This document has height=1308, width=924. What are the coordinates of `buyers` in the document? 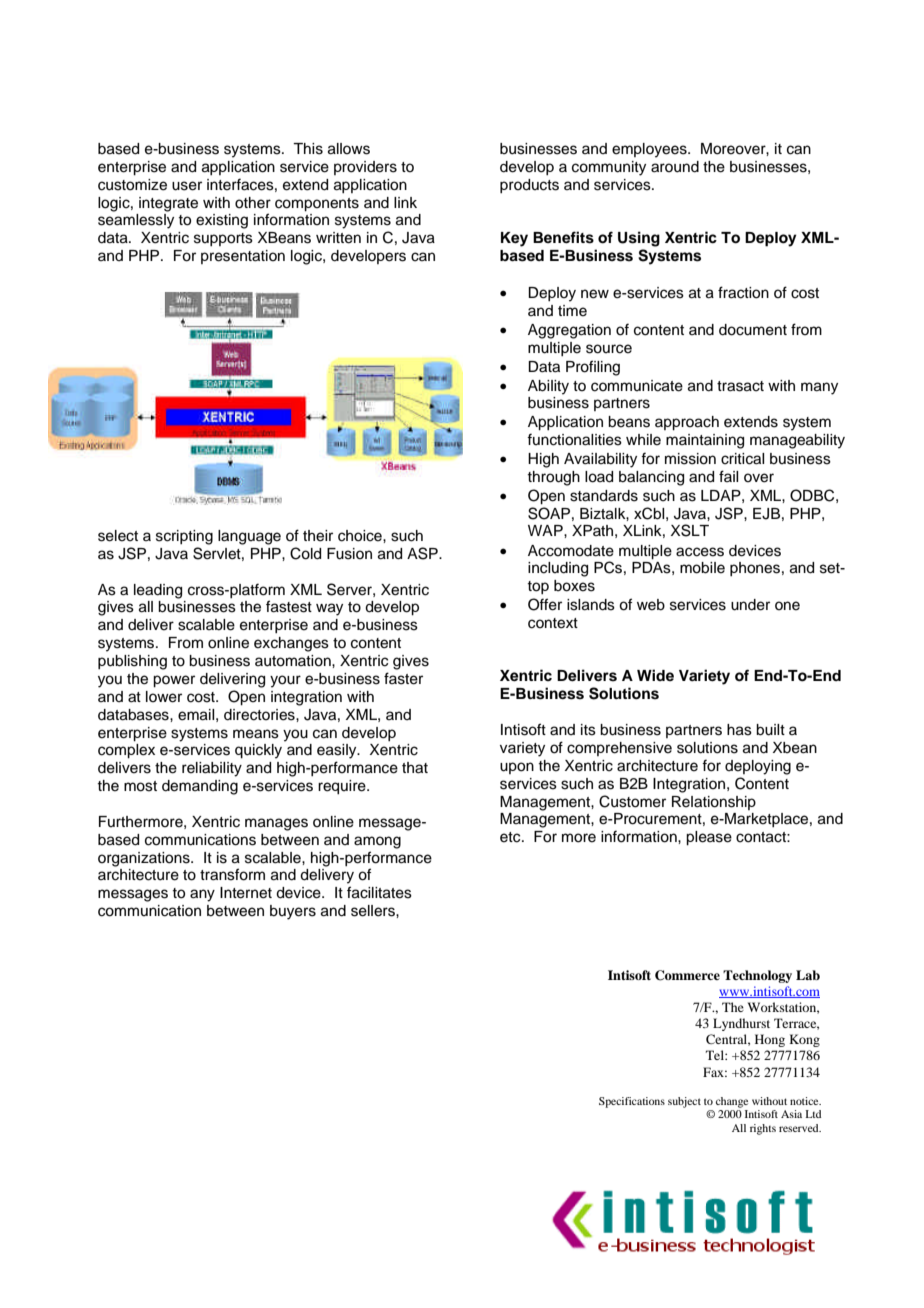 It's located at (293, 912).
